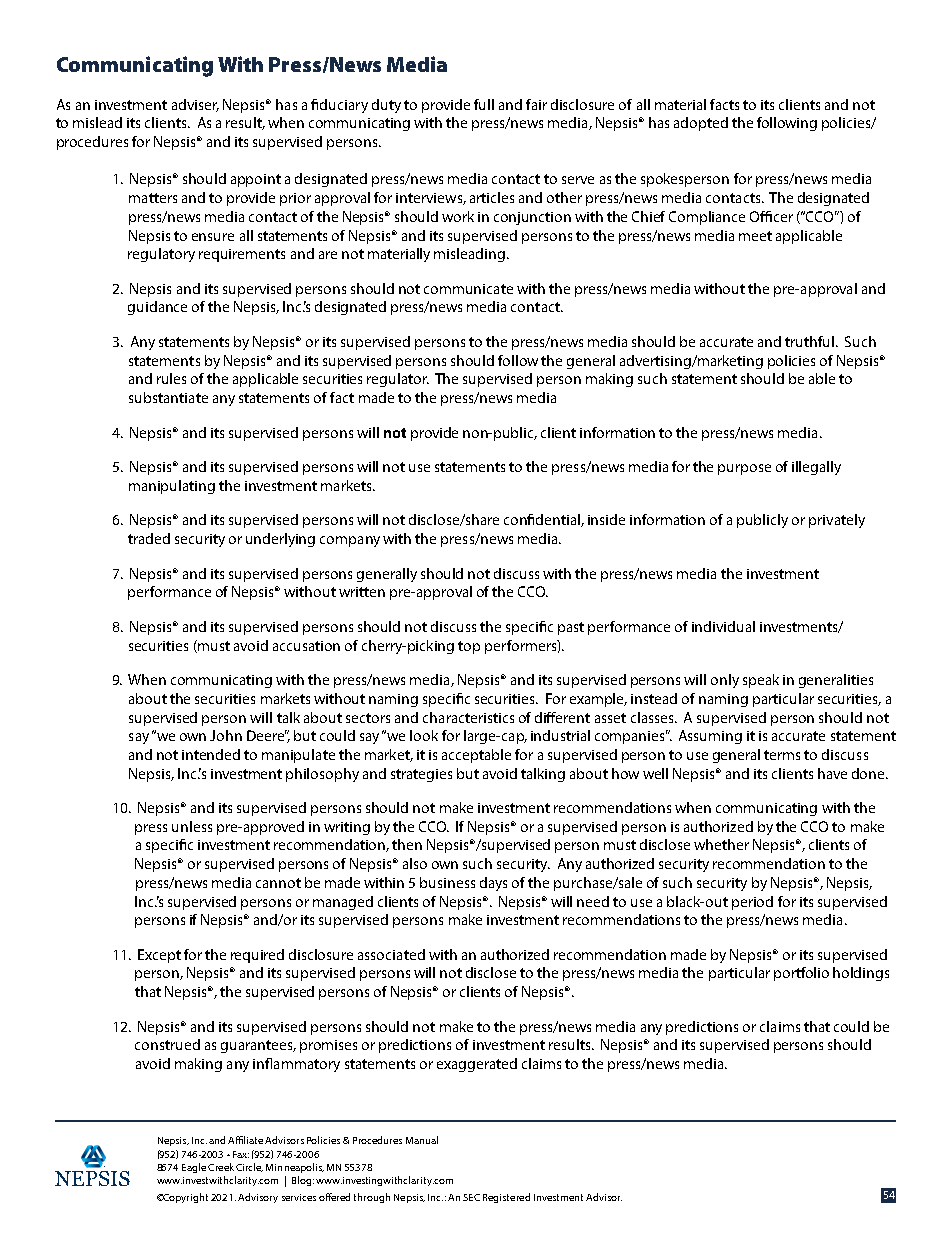  I want to click on unless, so click(192, 826).
